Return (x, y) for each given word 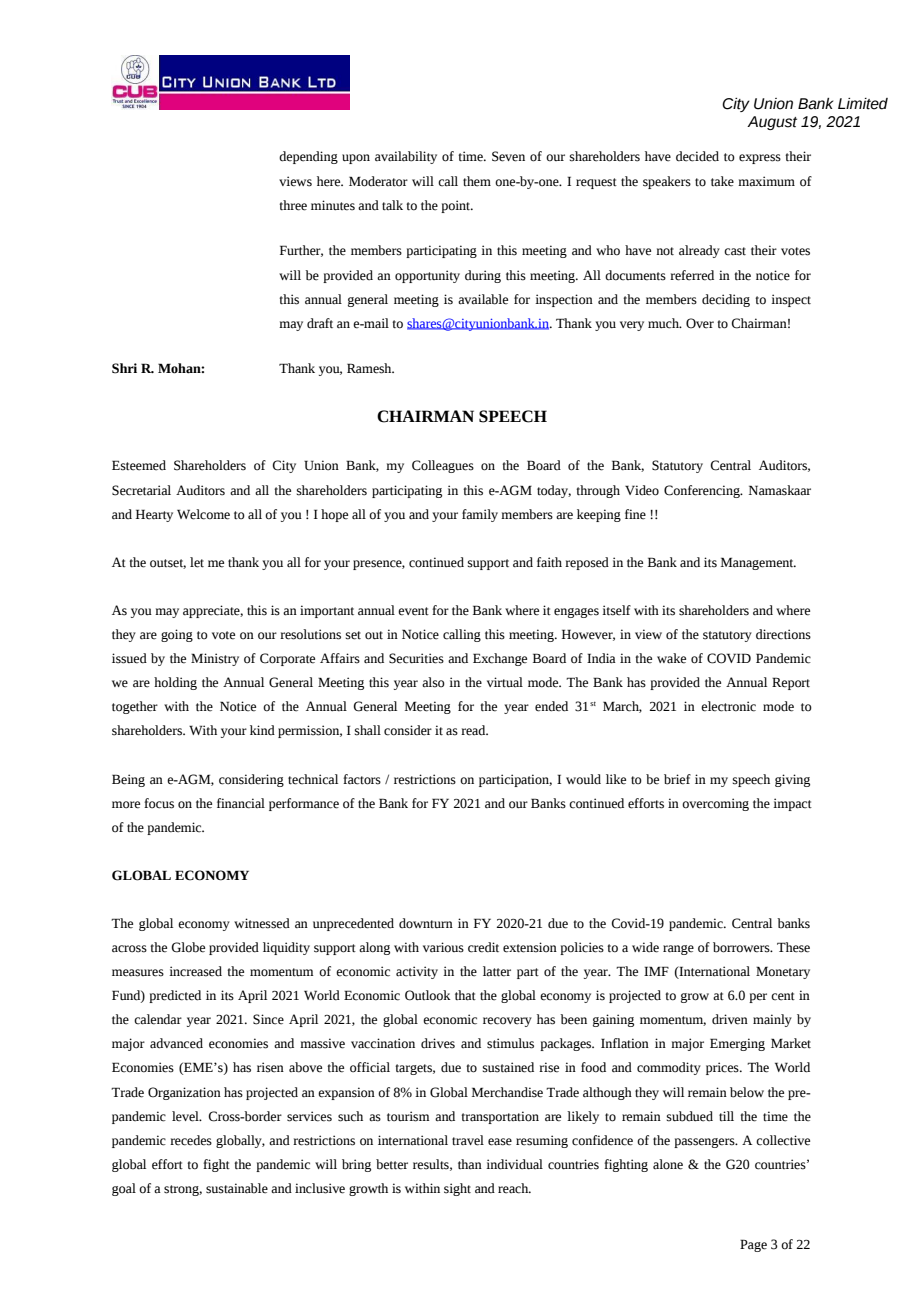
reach (514, 1188)
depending (308, 157)
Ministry (215, 659)
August (772, 123)
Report (791, 683)
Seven (508, 156)
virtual (505, 682)
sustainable (237, 1188)
